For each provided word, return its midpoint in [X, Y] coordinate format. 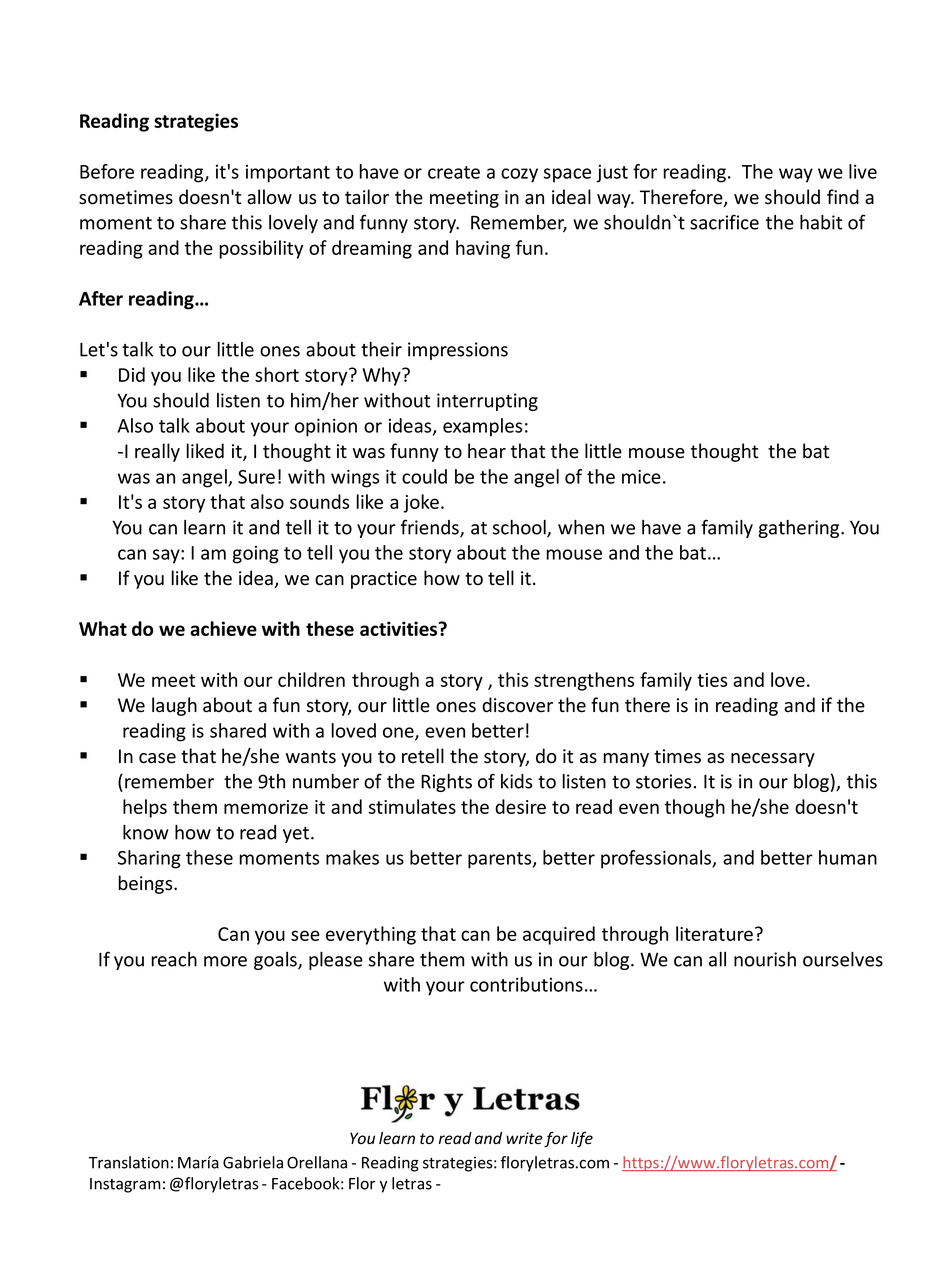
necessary [773, 760]
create [454, 172]
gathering [800, 529]
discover [517, 705]
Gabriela [253, 1162]
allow [269, 197]
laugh [174, 706]
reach [174, 959]
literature [714, 933]
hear [487, 451]
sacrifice [724, 222]
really [157, 452]
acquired [559, 935]
